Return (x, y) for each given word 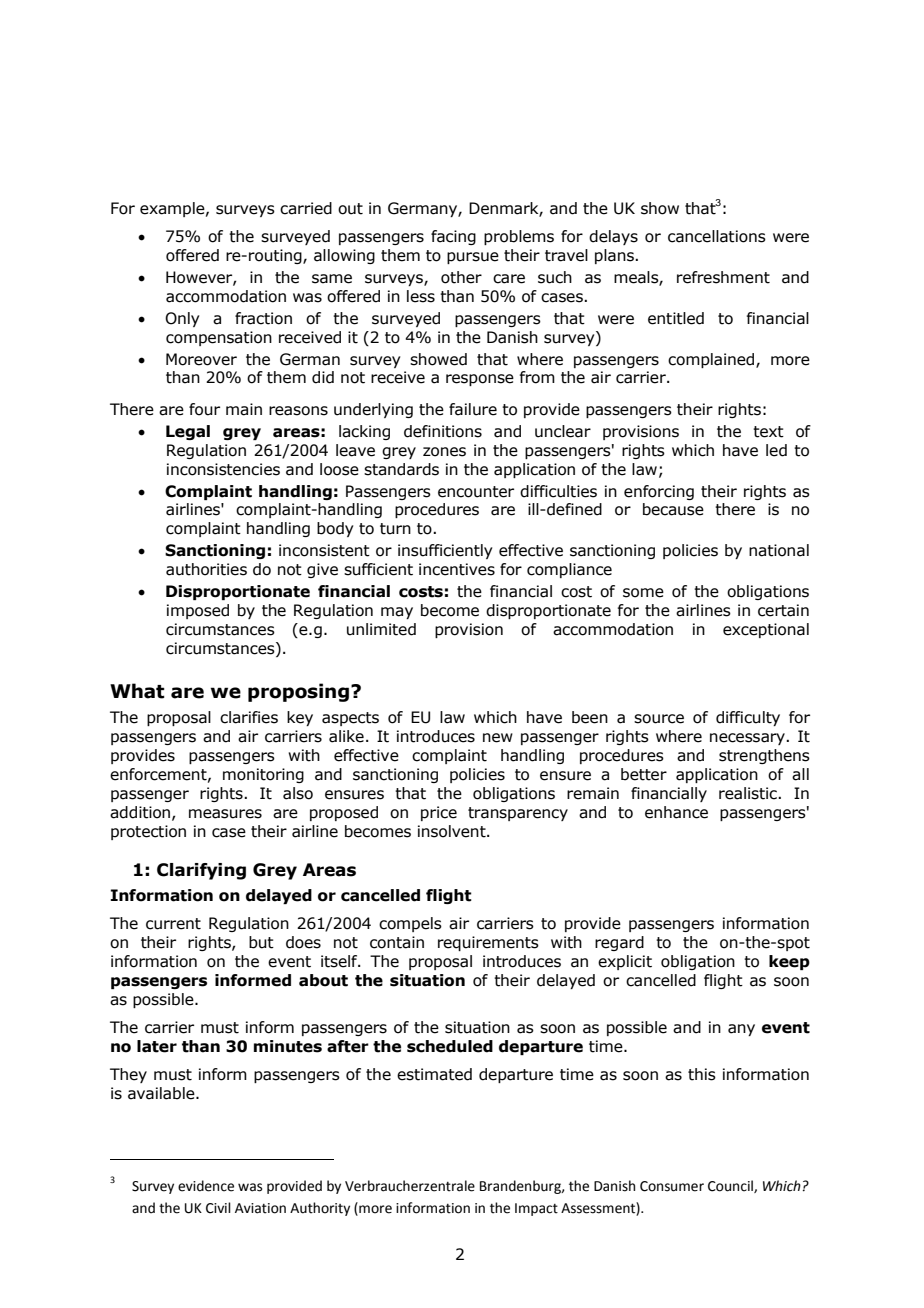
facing (453, 237)
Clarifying (201, 871)
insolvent (453, 831)
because (673, 509)
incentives (457, 569)
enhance (676, 812)
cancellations (717, 236)
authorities (206, 569)
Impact (536, 1209)
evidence (206, 1186)
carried (306, 208)
